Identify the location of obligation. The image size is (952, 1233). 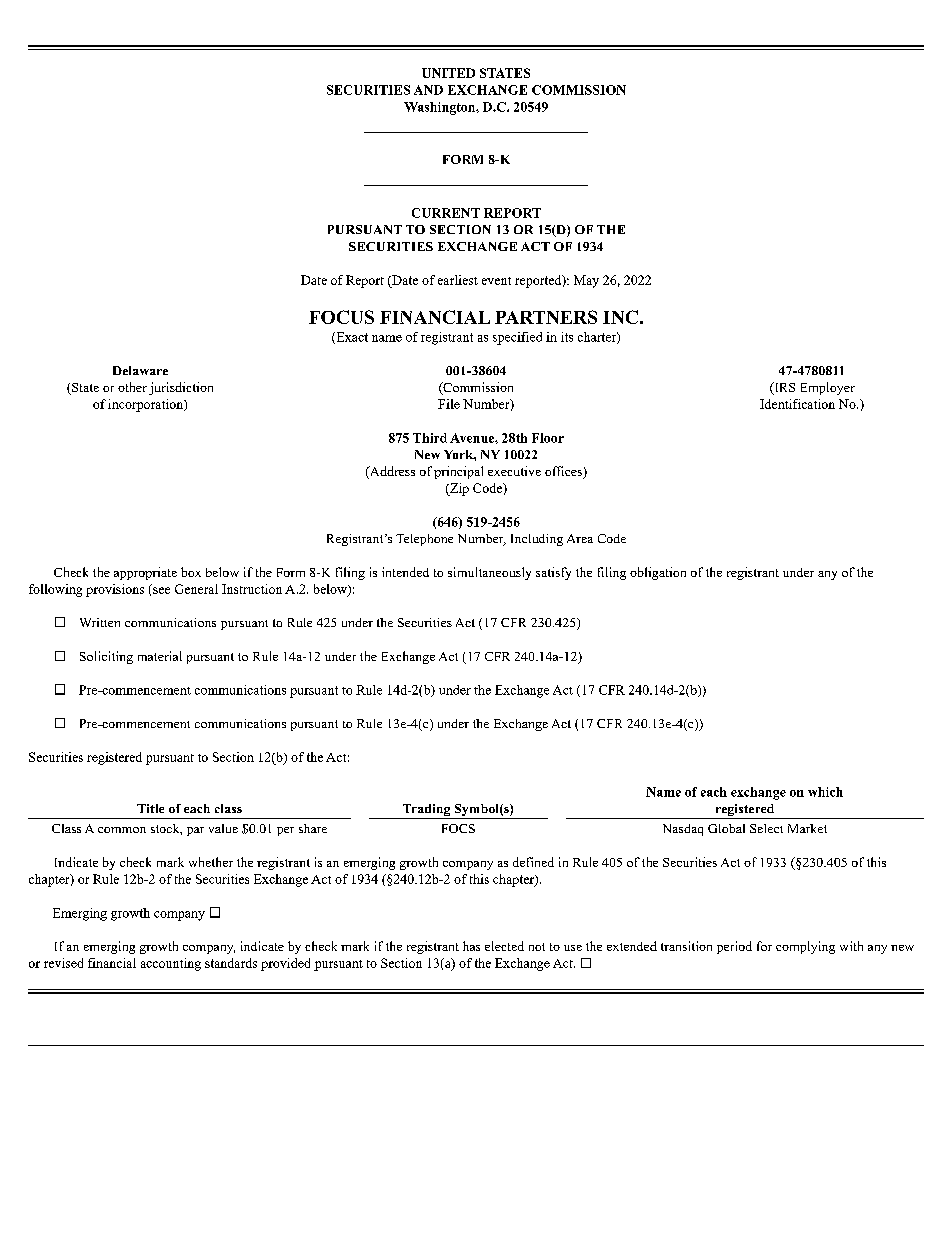
(658, 573).
